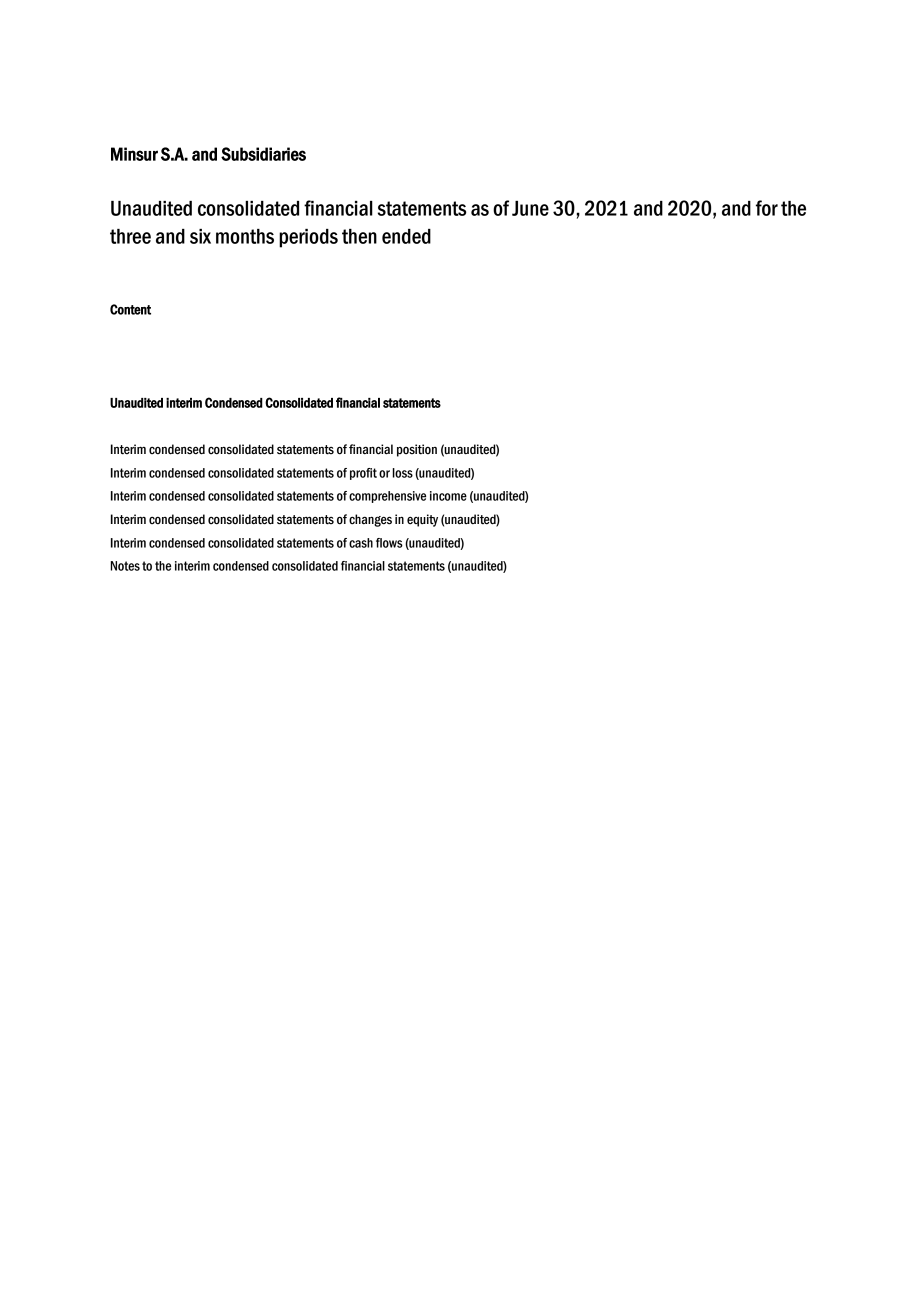  Describe the element at coordinates (200, 236) in the page. I see `six` at that location.
